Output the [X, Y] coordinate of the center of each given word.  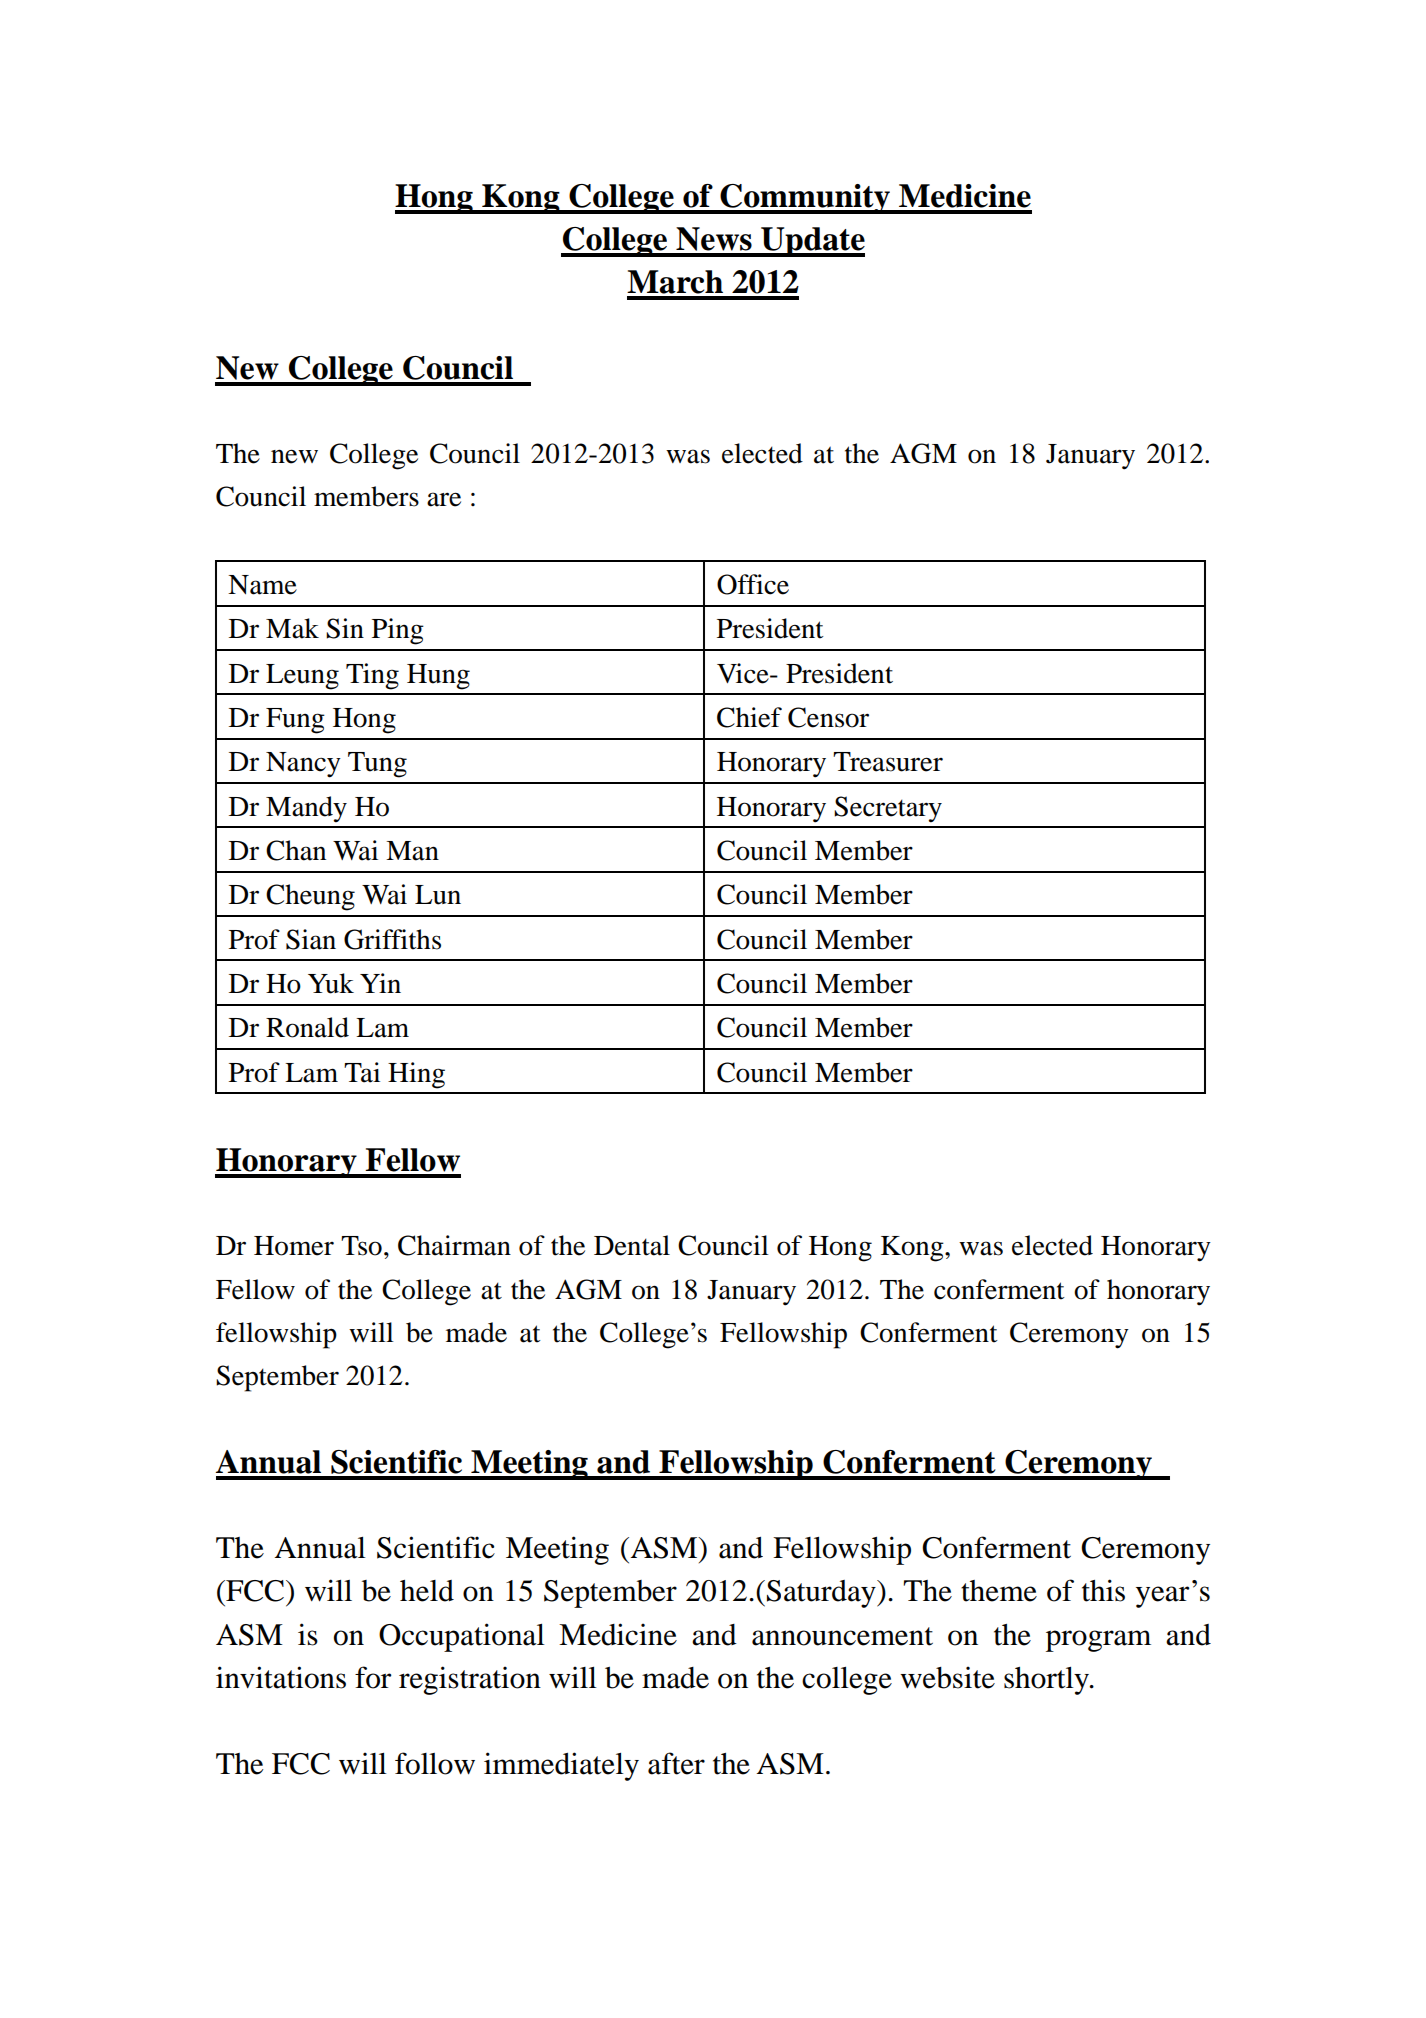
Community [805, 199]
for [373, 1677]
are [444, 499]
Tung [377, 765]
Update [812, 242]
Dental [632, 1245]
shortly [1047, 1681]
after [676, 1763]
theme [999, 1591]
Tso [361, 1246]
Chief [749, 717]
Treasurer [888, 762]
